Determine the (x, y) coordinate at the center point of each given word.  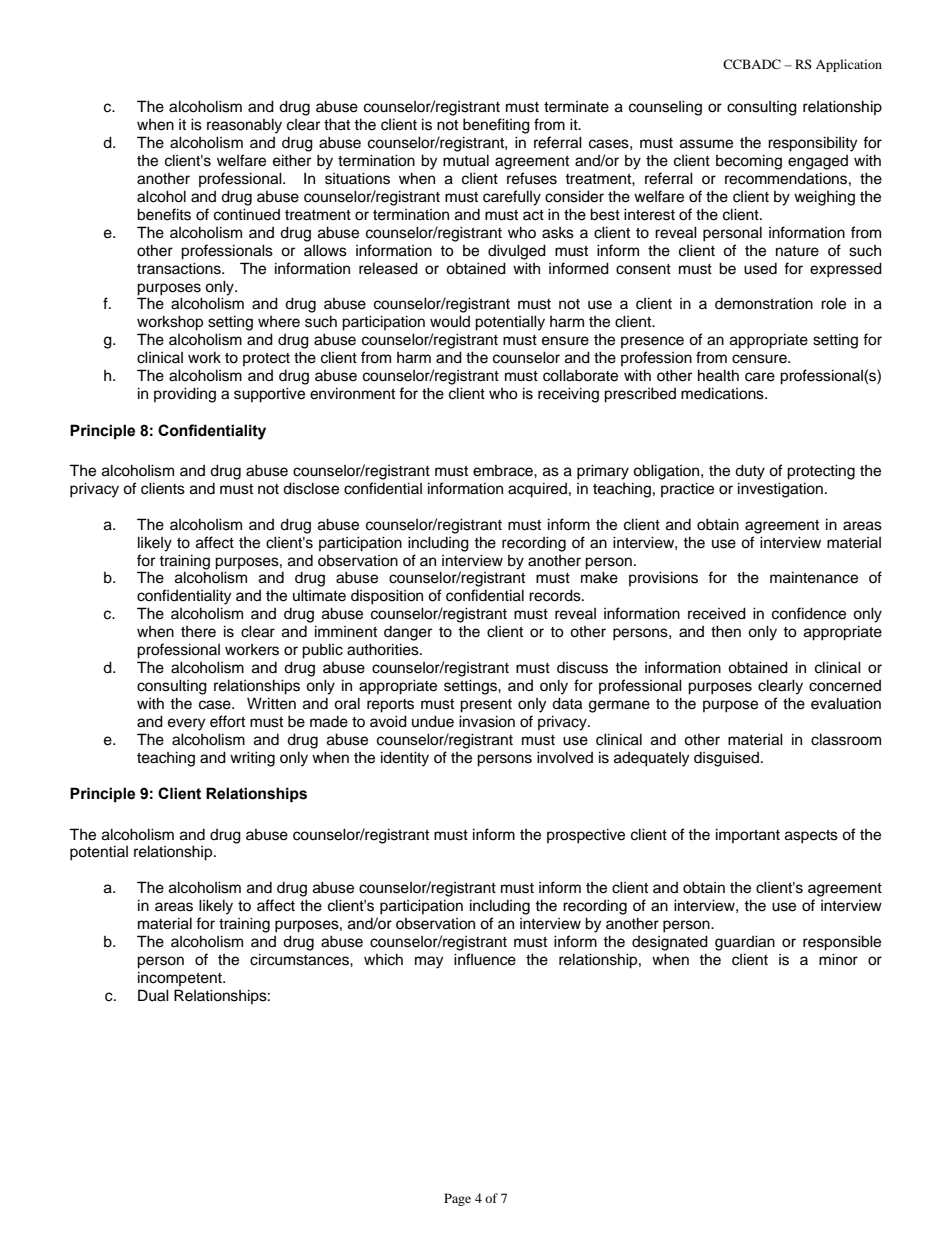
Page (457, 1199)
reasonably (244, 126)
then (726, 631)
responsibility (812, 144)
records (556, 595)
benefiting (496, 126)
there (198, 632)
